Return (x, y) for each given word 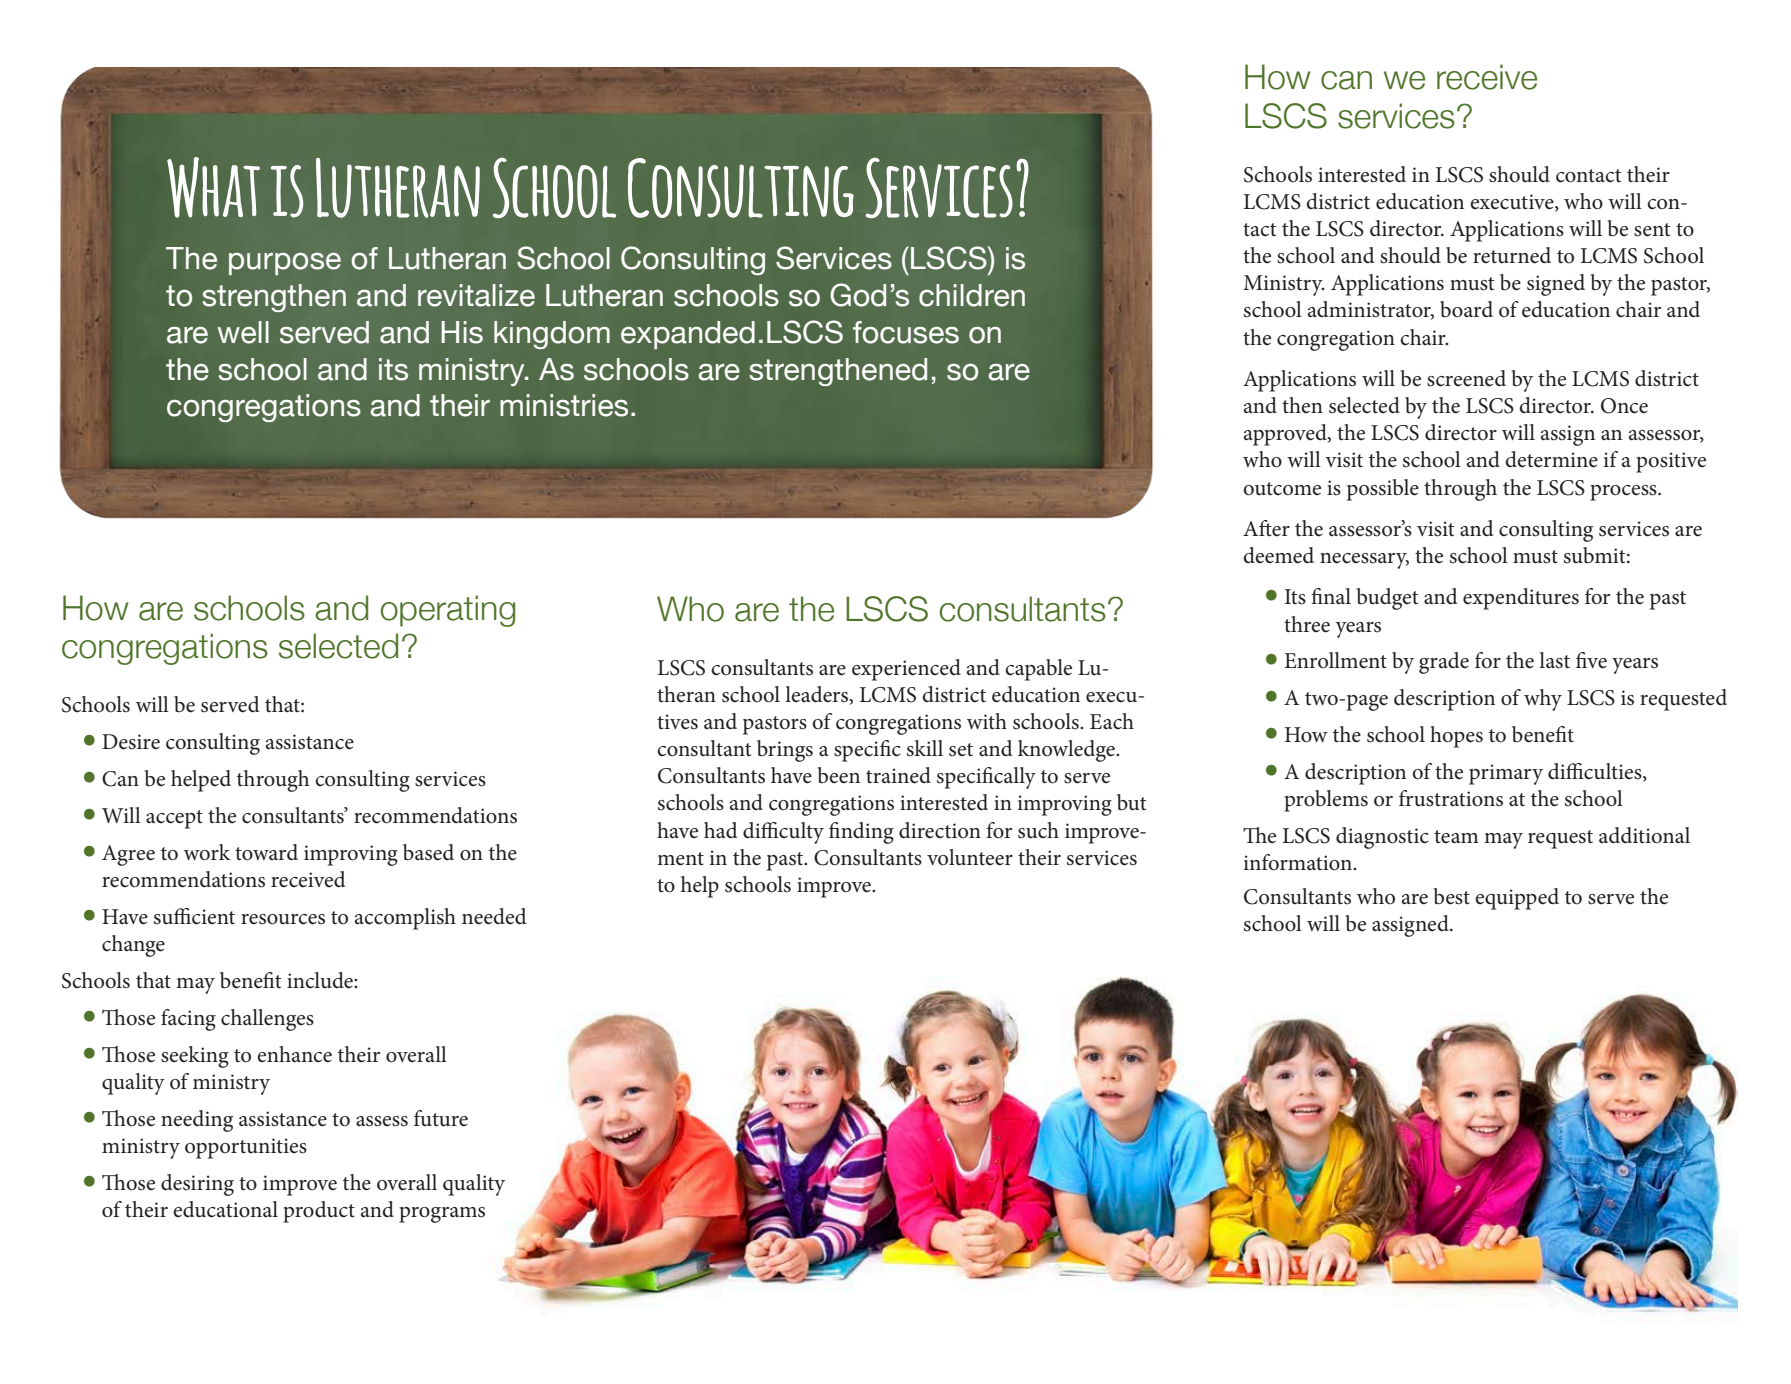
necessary (1364, 561)
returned (1512, 255)
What (213, 187)
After (1266, 528)
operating (448, 611)
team (1456, 837)
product (319, 1212)
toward (266, 852)
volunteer (970, 857)
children (972, 295)
